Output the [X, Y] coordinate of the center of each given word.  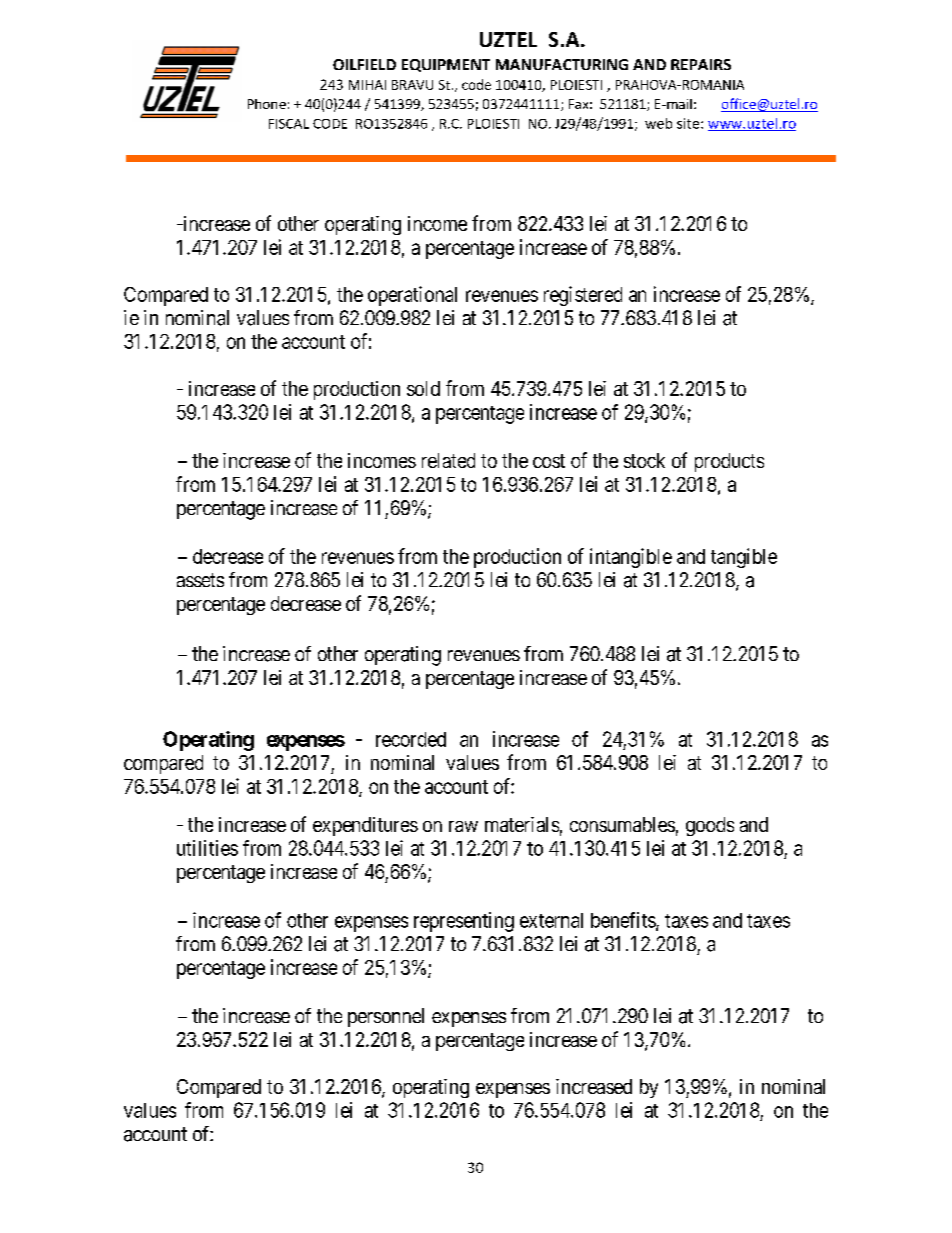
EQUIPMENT [446, 65]
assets [200, 580]
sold [423, 388]
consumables [622, 824]
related [448, 460]
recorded [411, 739]
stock [644, 460]
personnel [386, 1017]
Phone [267, 104]
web [658, 123]
